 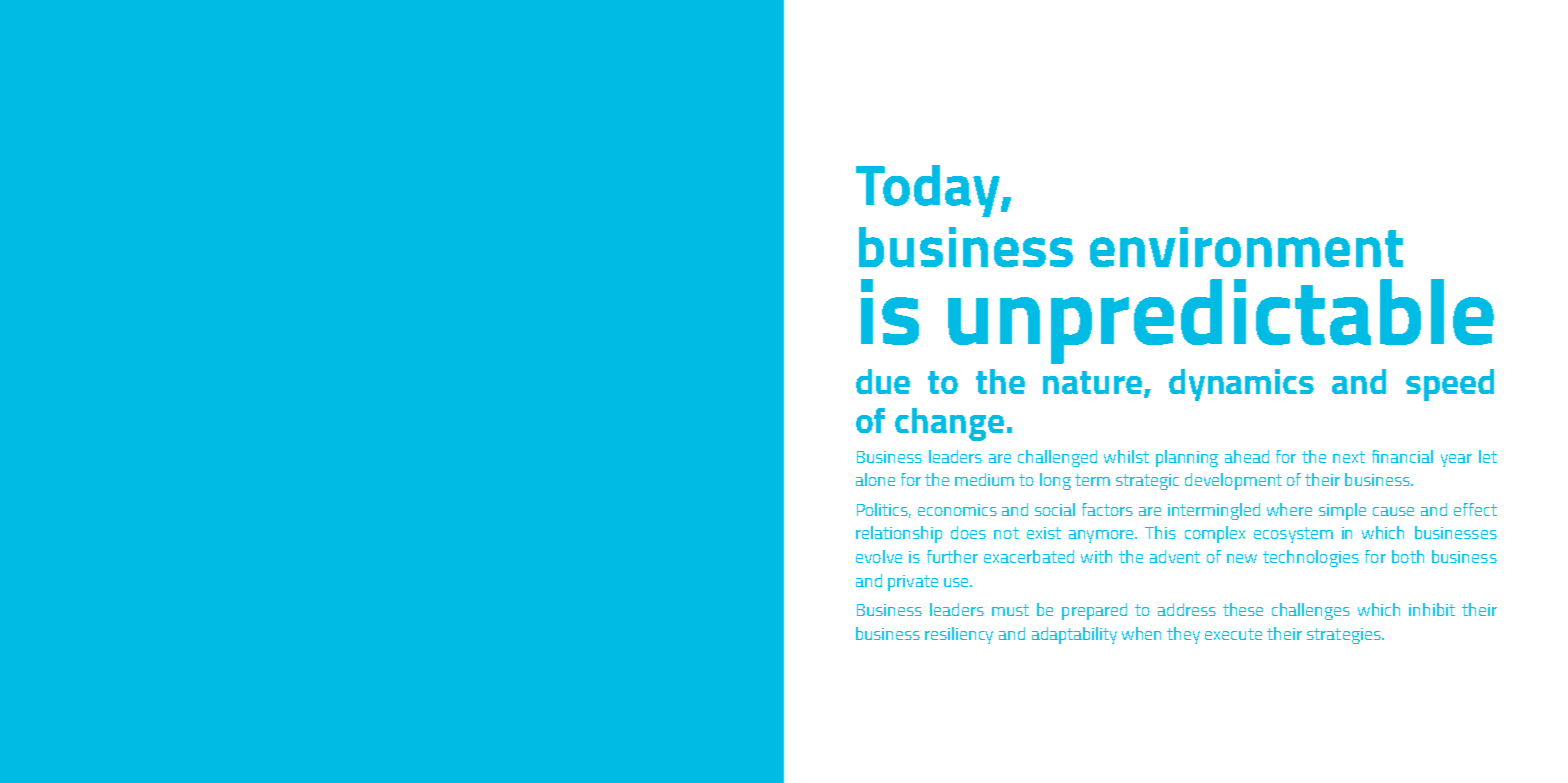 What do you see at coordinates (1393, 511) in the image?
I see `cause` at bounding box center [1393, 511].
